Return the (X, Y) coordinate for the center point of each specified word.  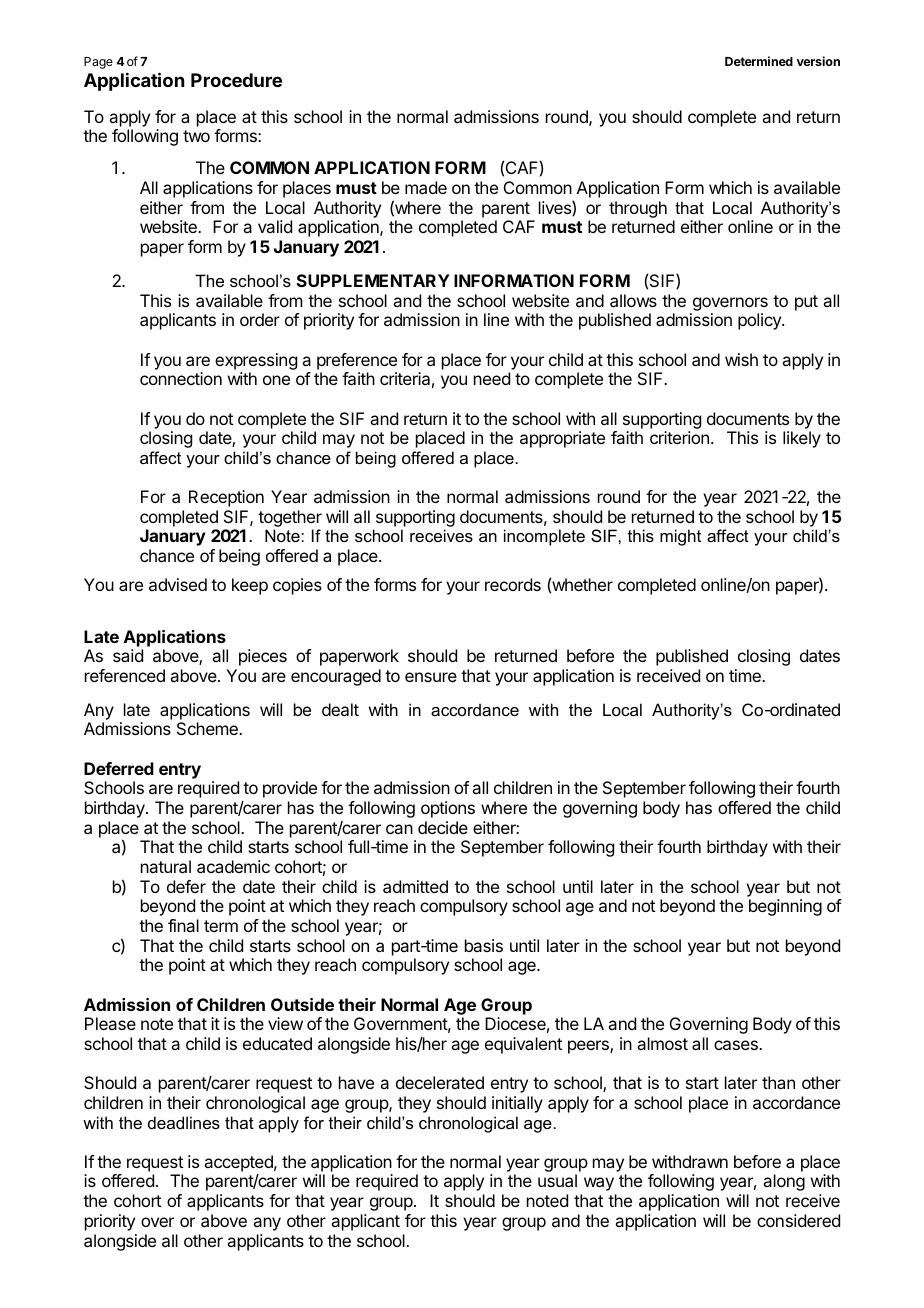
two (196, 136)
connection (181, 378)
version (818, 61)
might (680, 537)
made (426, 187)
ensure (431, 677)
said (128, 655)
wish (741, 359)
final (183, 925)
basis (484, 945)
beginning (785, 907)
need (492, 378)
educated (277, 1043)
